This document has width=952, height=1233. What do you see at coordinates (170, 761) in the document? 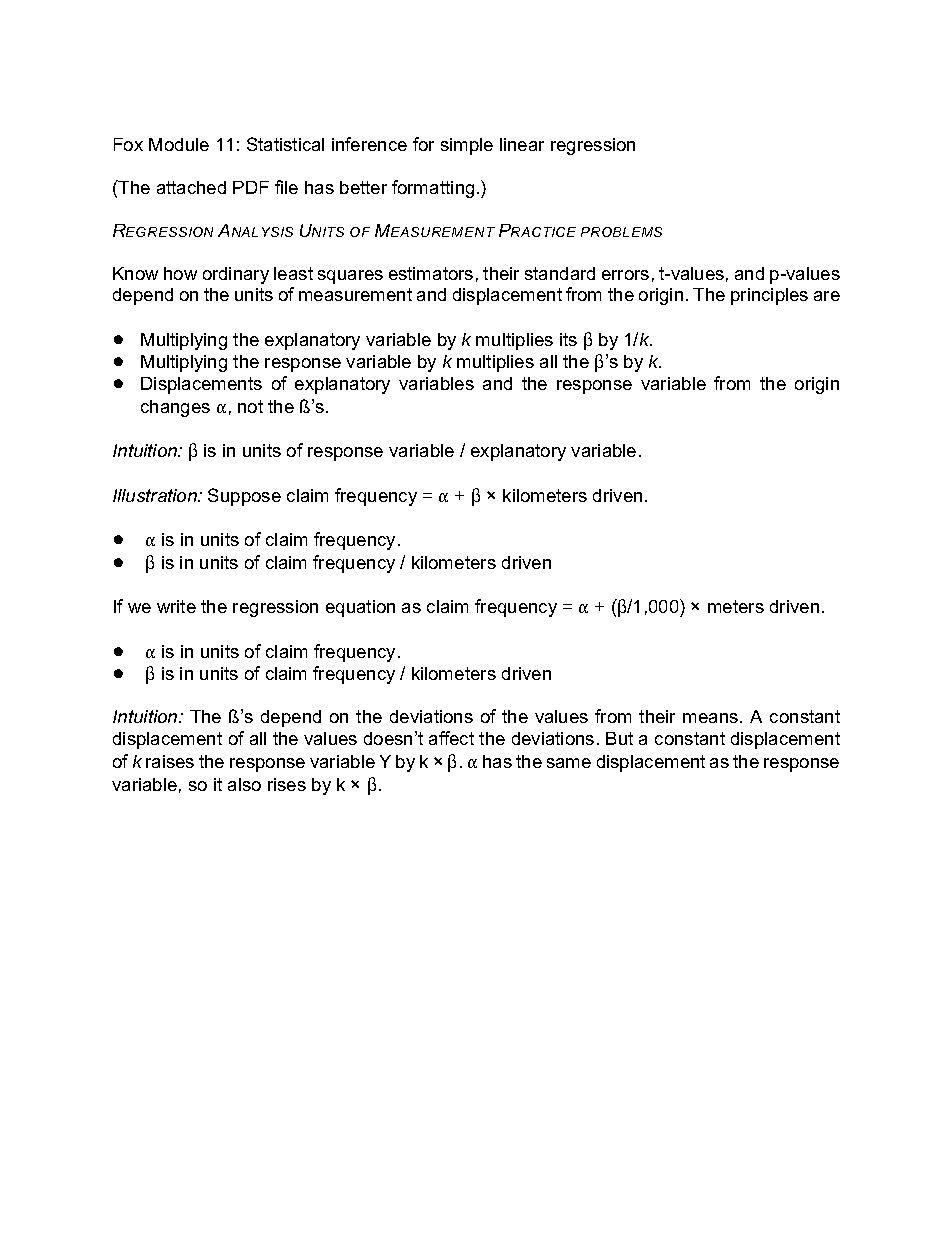
I see `raises` at bounding box center [170, 761].
